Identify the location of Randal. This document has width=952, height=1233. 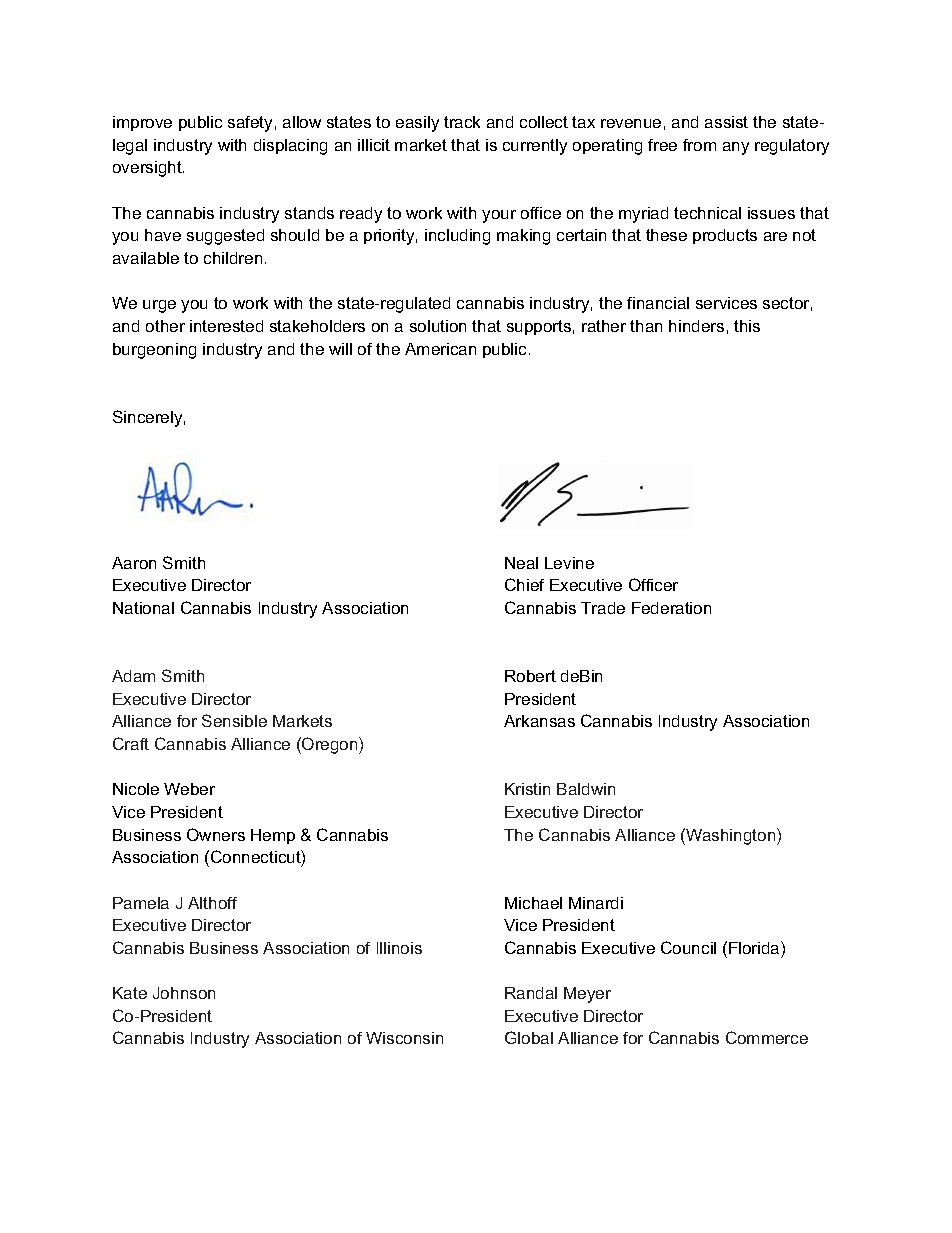
(531, 993).
